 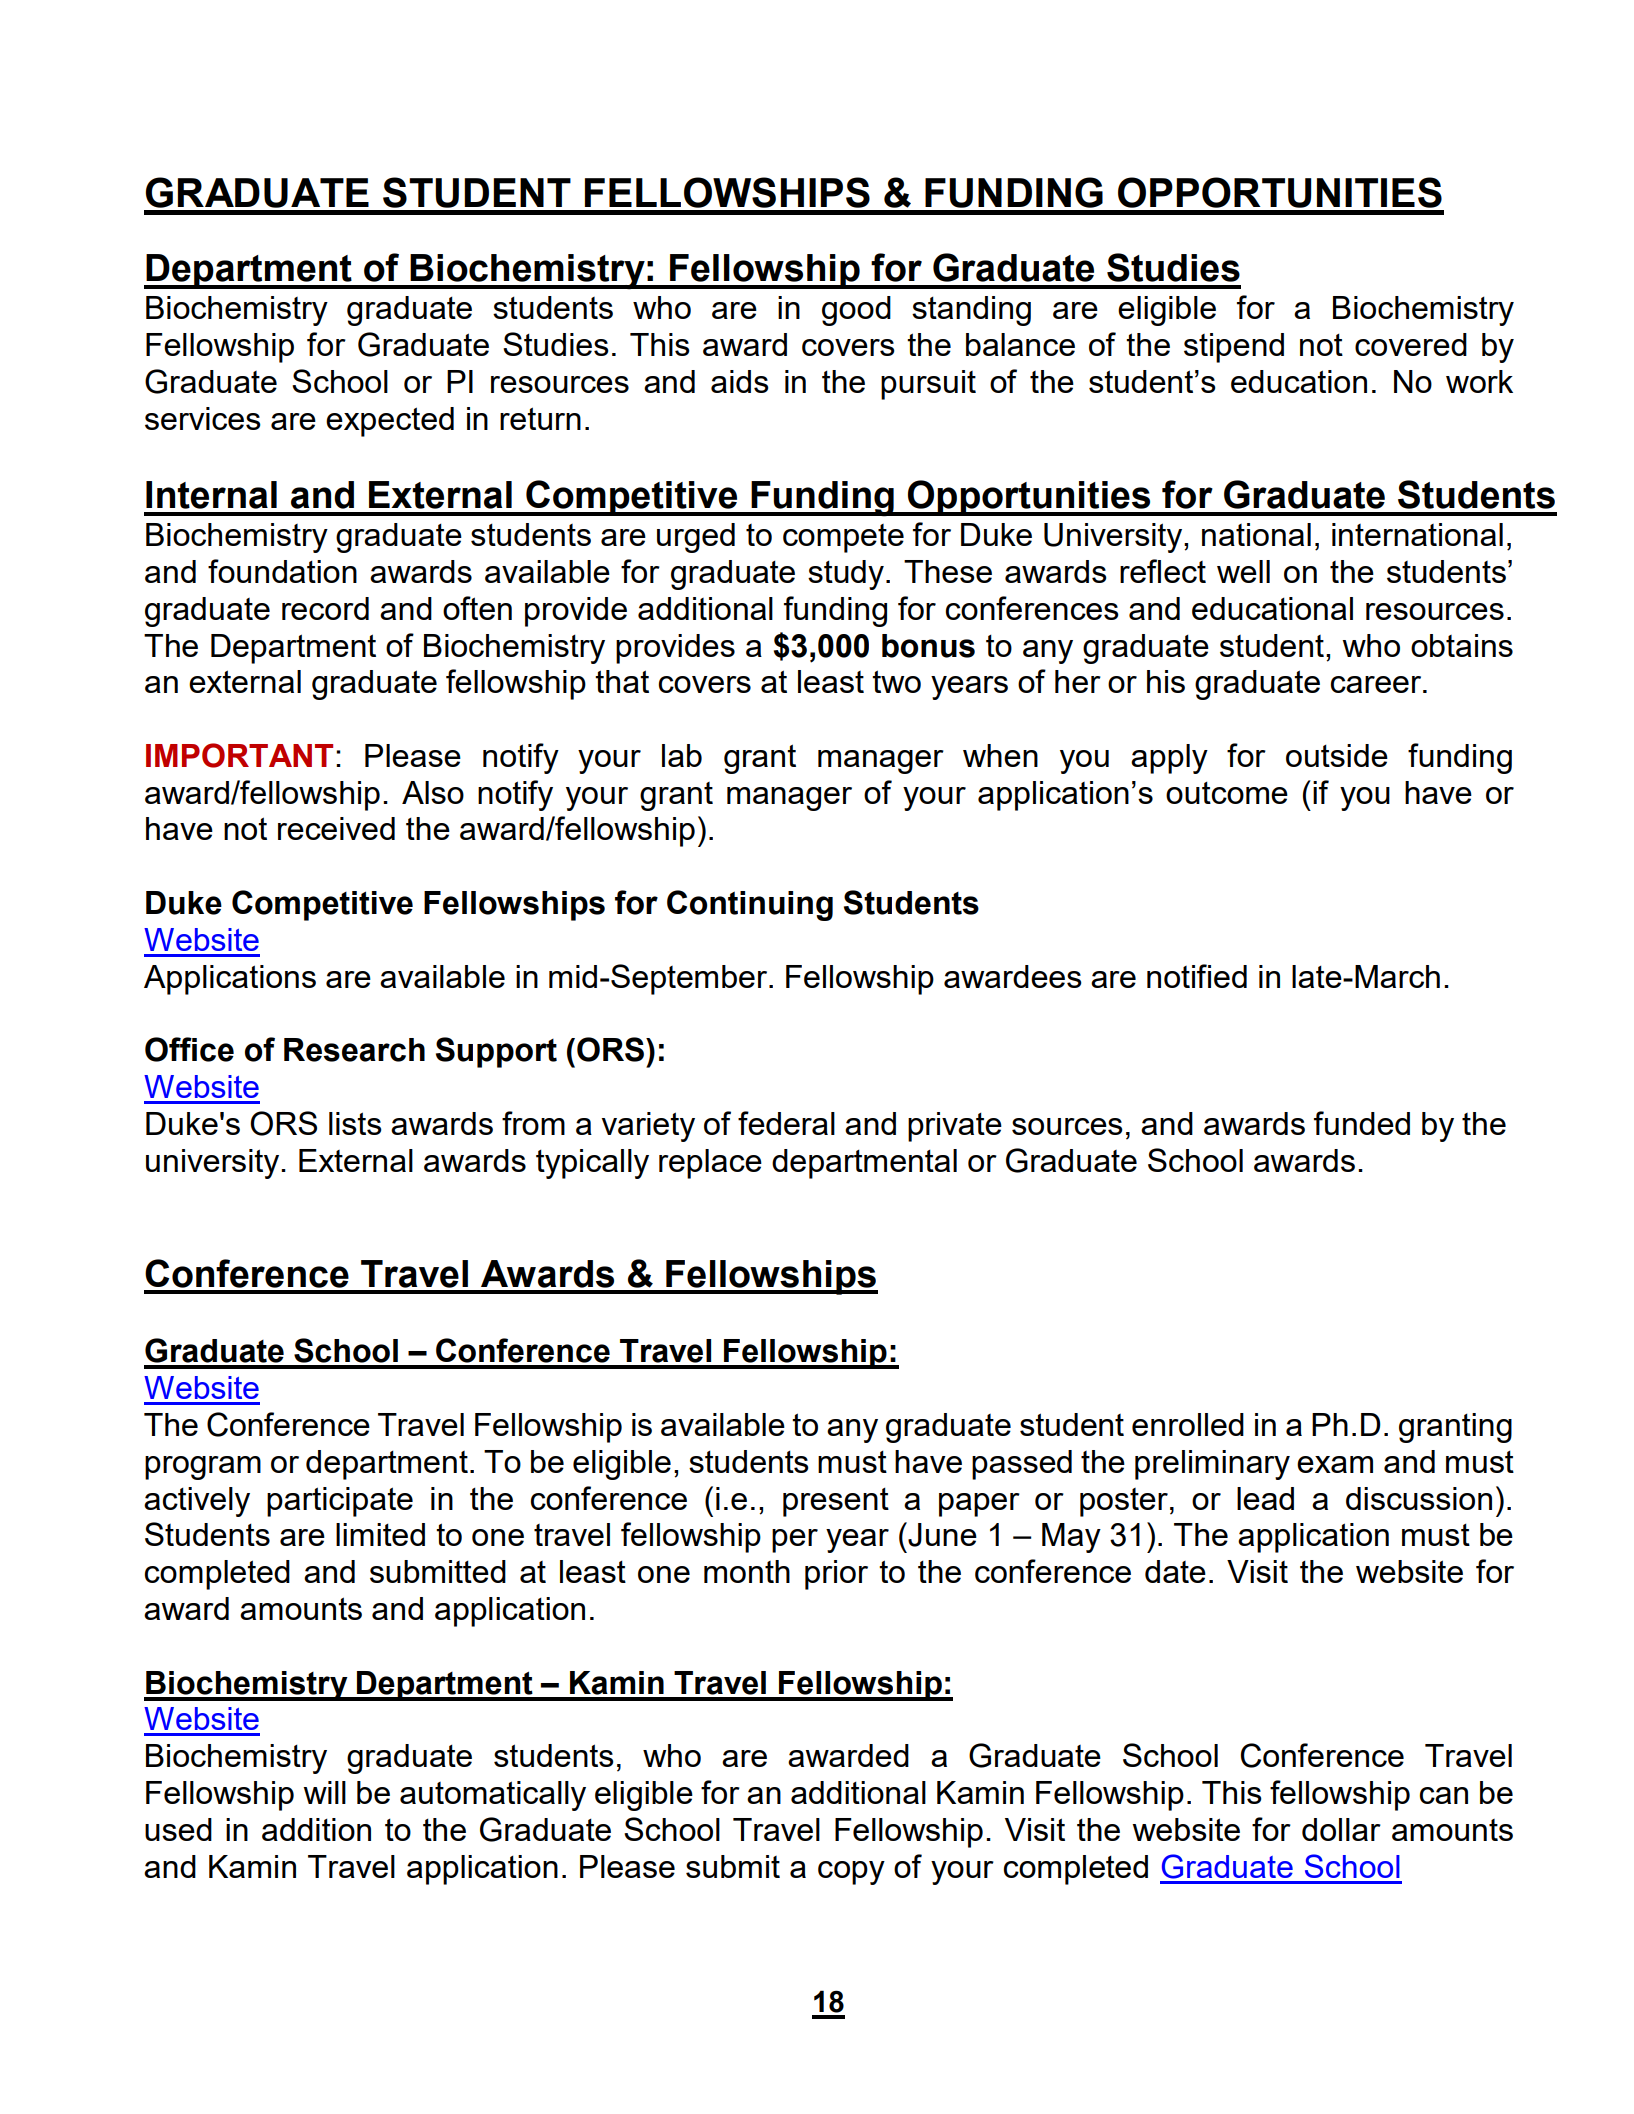 I want to click on copy, so click(x=851, y=1873).
